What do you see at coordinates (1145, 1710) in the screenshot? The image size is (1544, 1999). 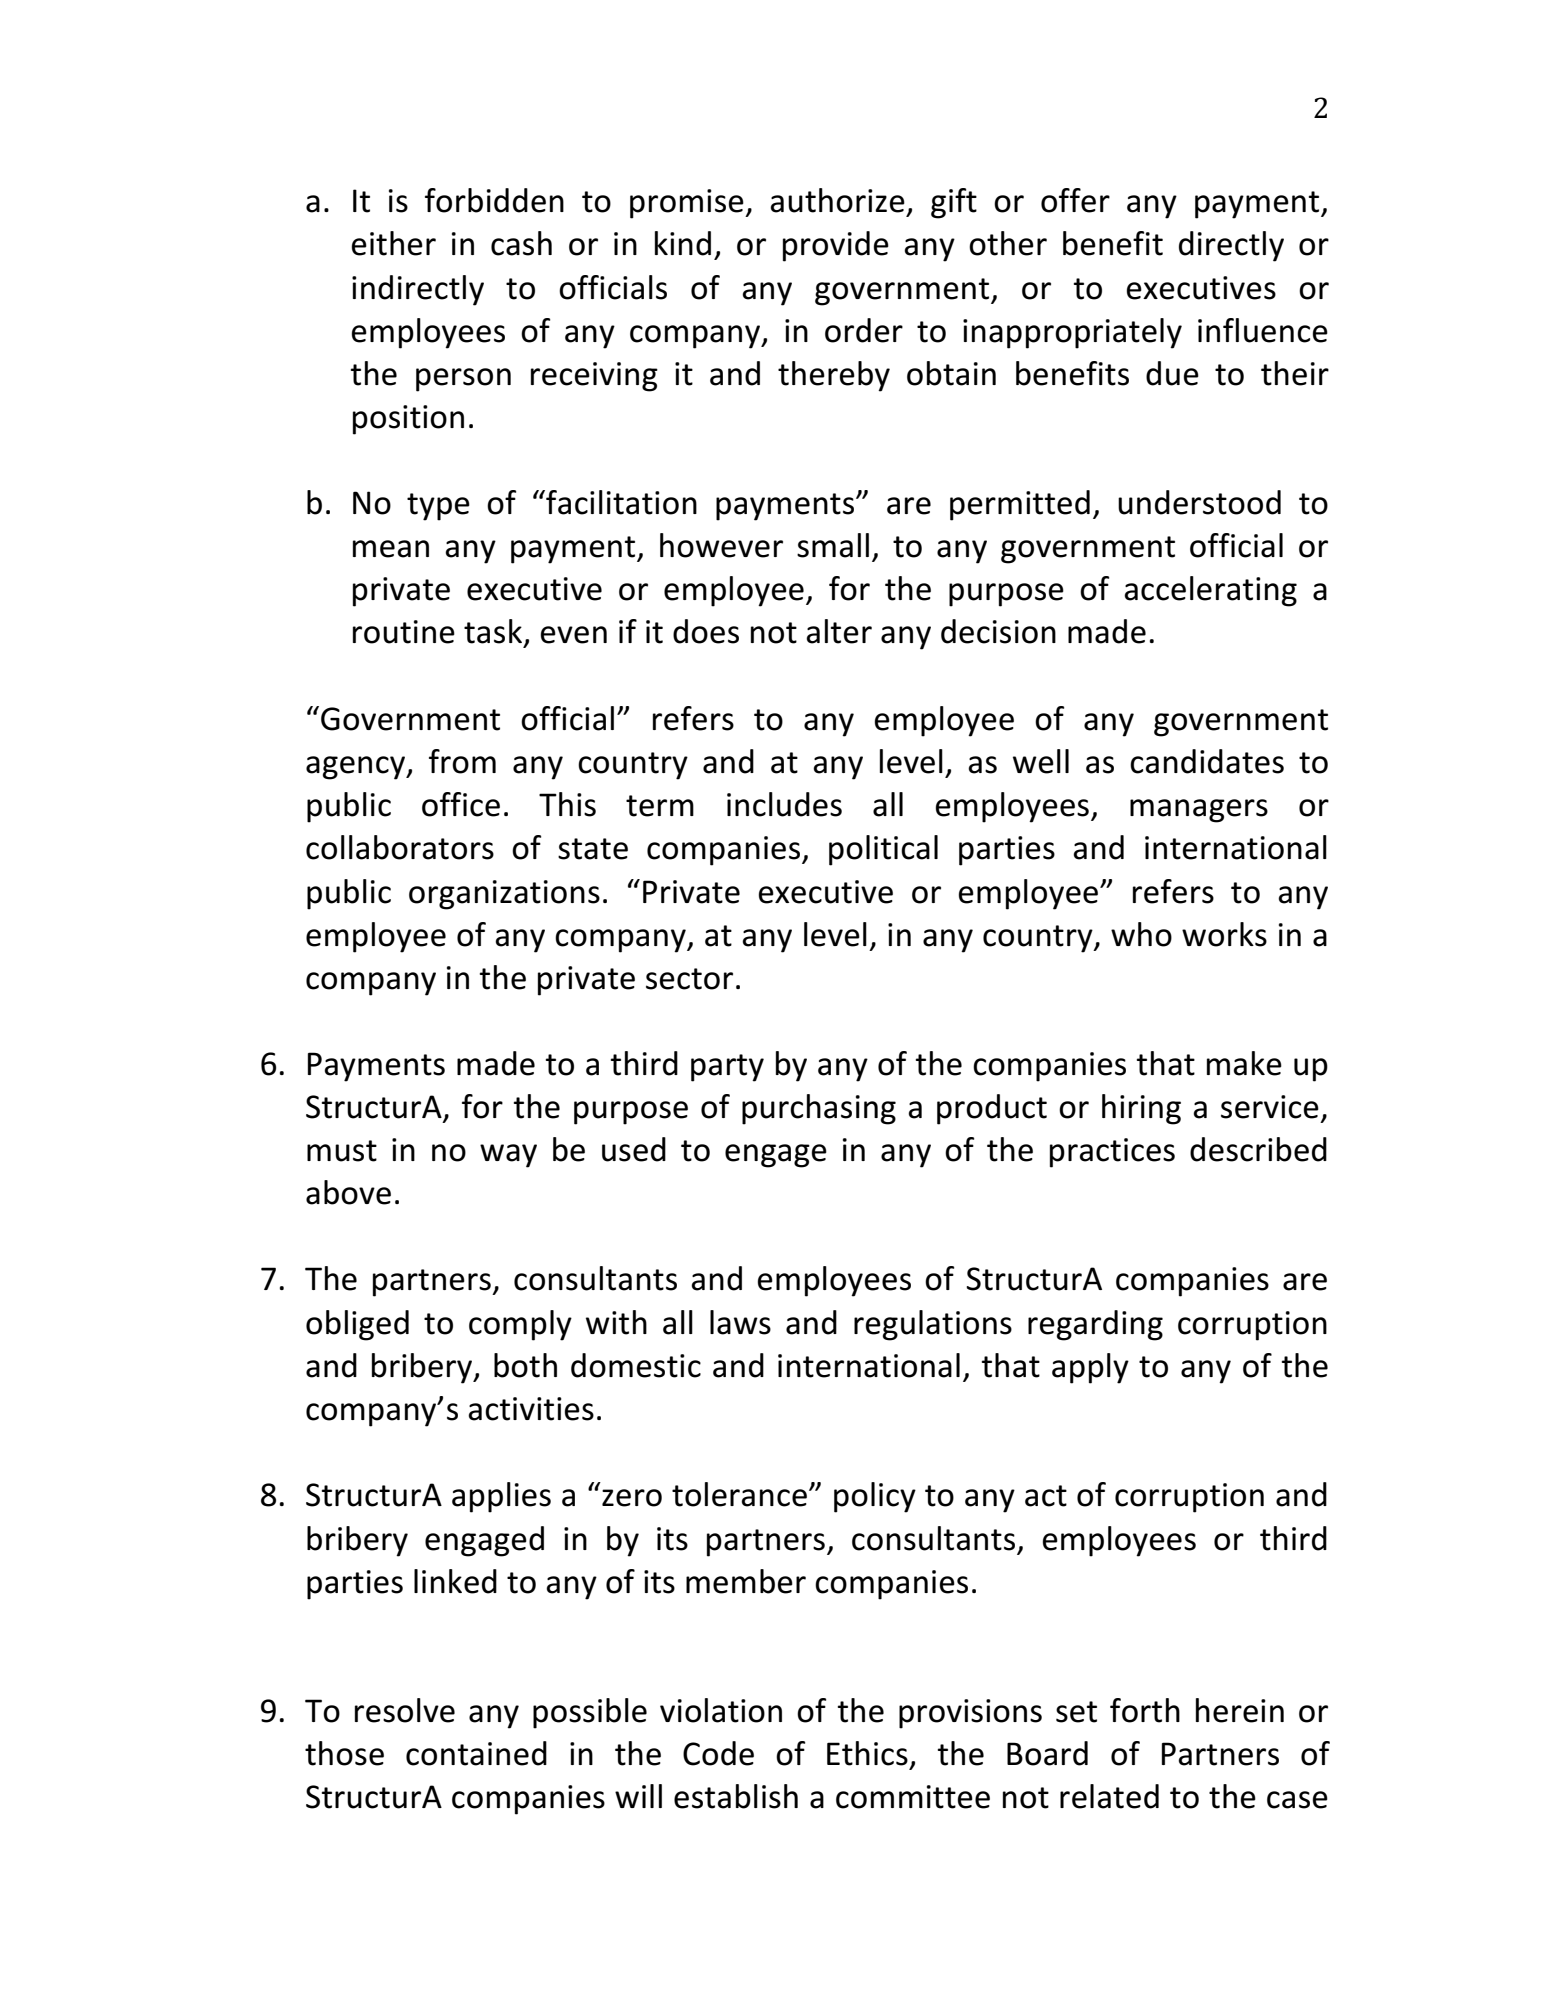 I see `forth` at bounding box center [1145, 1710].
